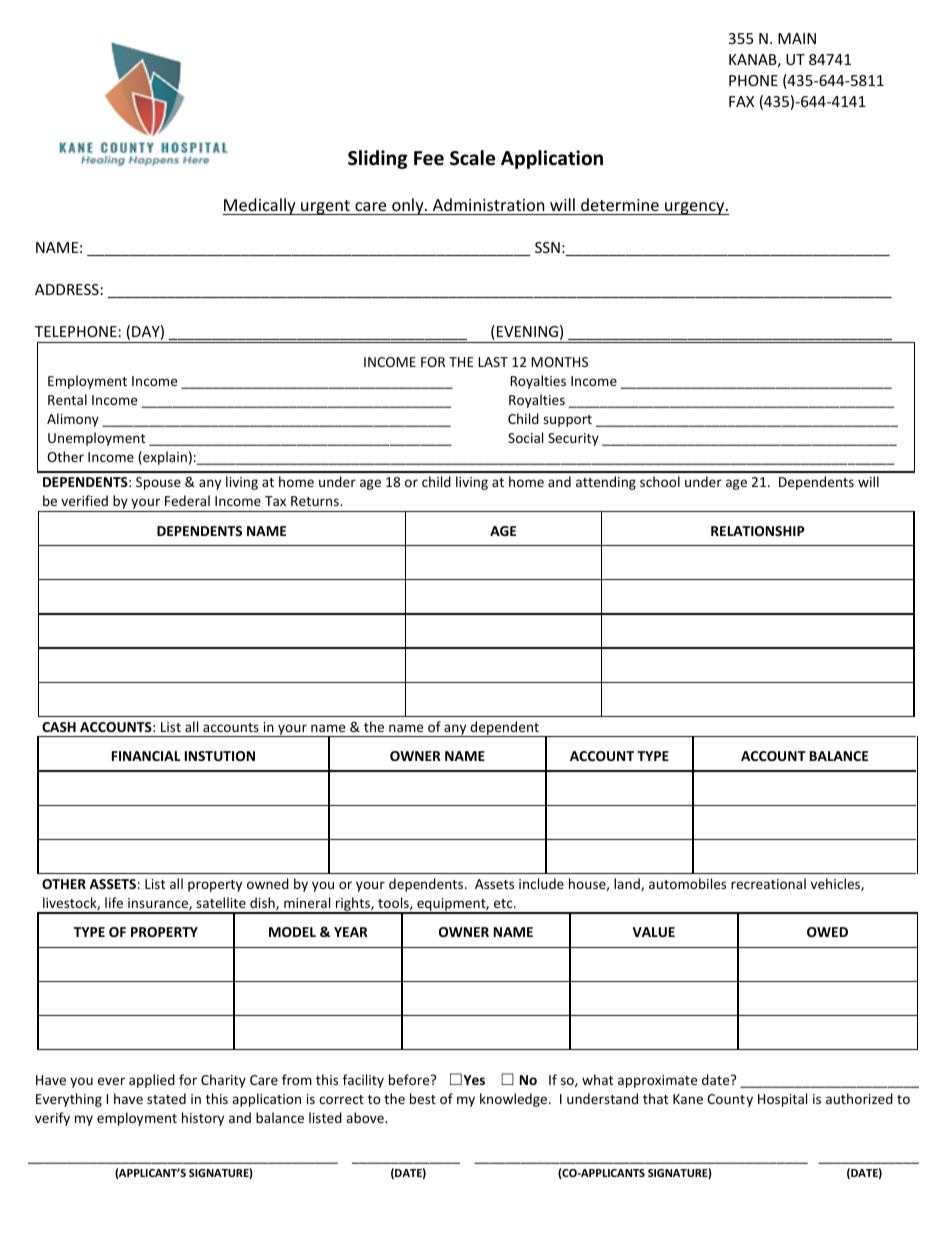  What do you see at coordinates (260, 206) in the document?
I see `Medically` at bounding box center [260, 206].
